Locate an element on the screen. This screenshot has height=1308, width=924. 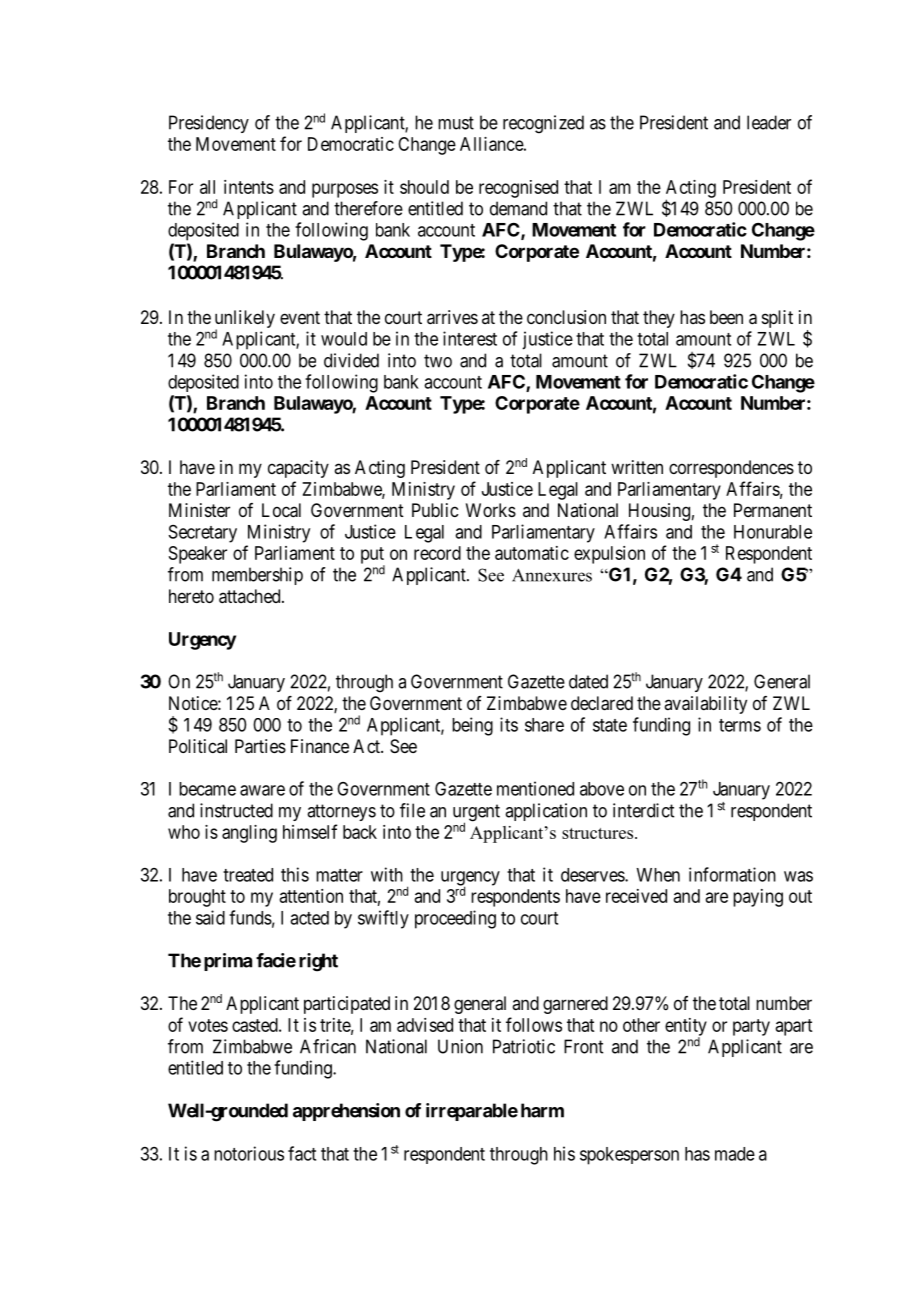
intents is located at coordinates (249, 187).
